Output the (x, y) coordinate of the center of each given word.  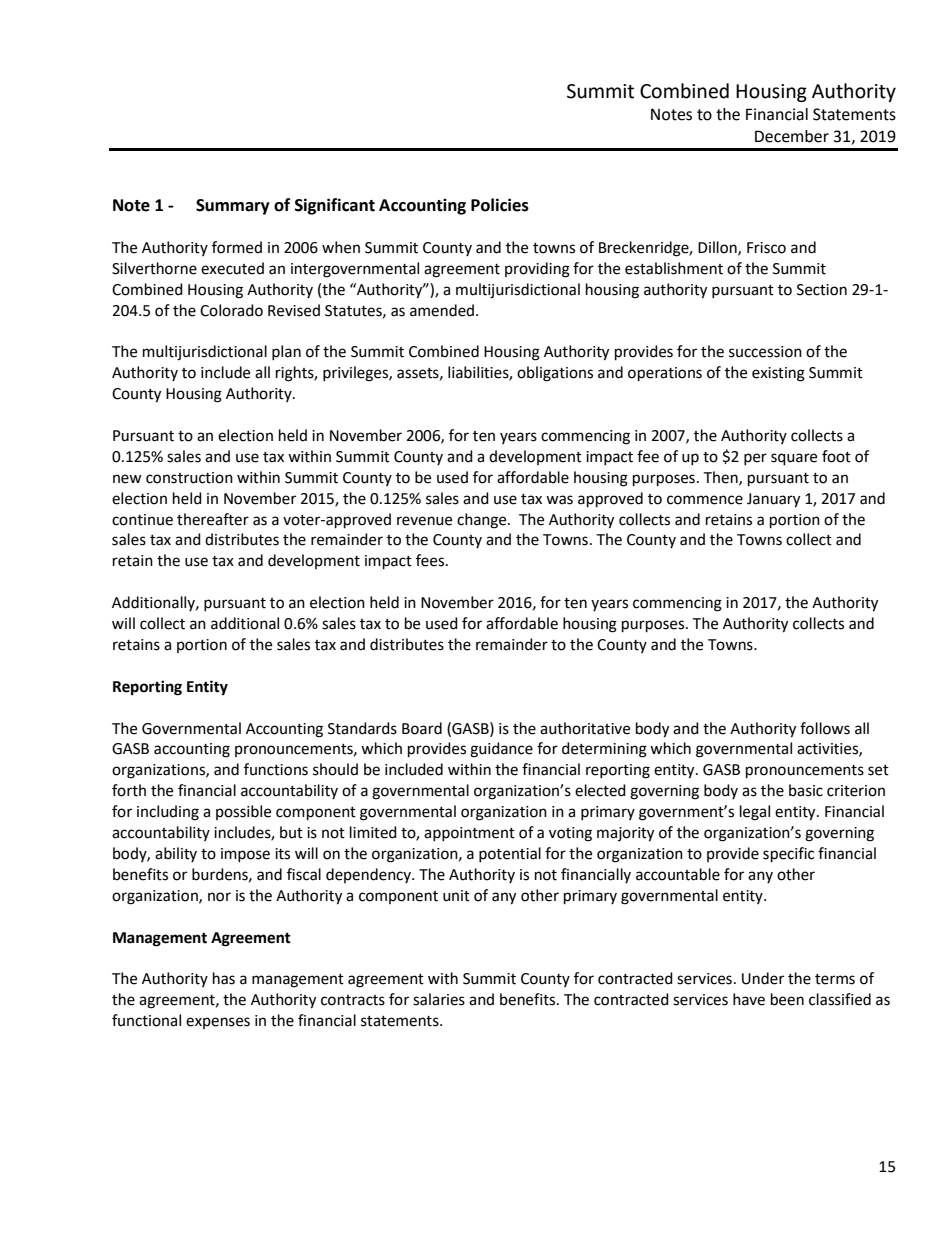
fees (431, 560)
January (773, 500)
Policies (500, 205)
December (792, 136)
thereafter (213, 519)
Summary (233, 207)
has (224, 978)
